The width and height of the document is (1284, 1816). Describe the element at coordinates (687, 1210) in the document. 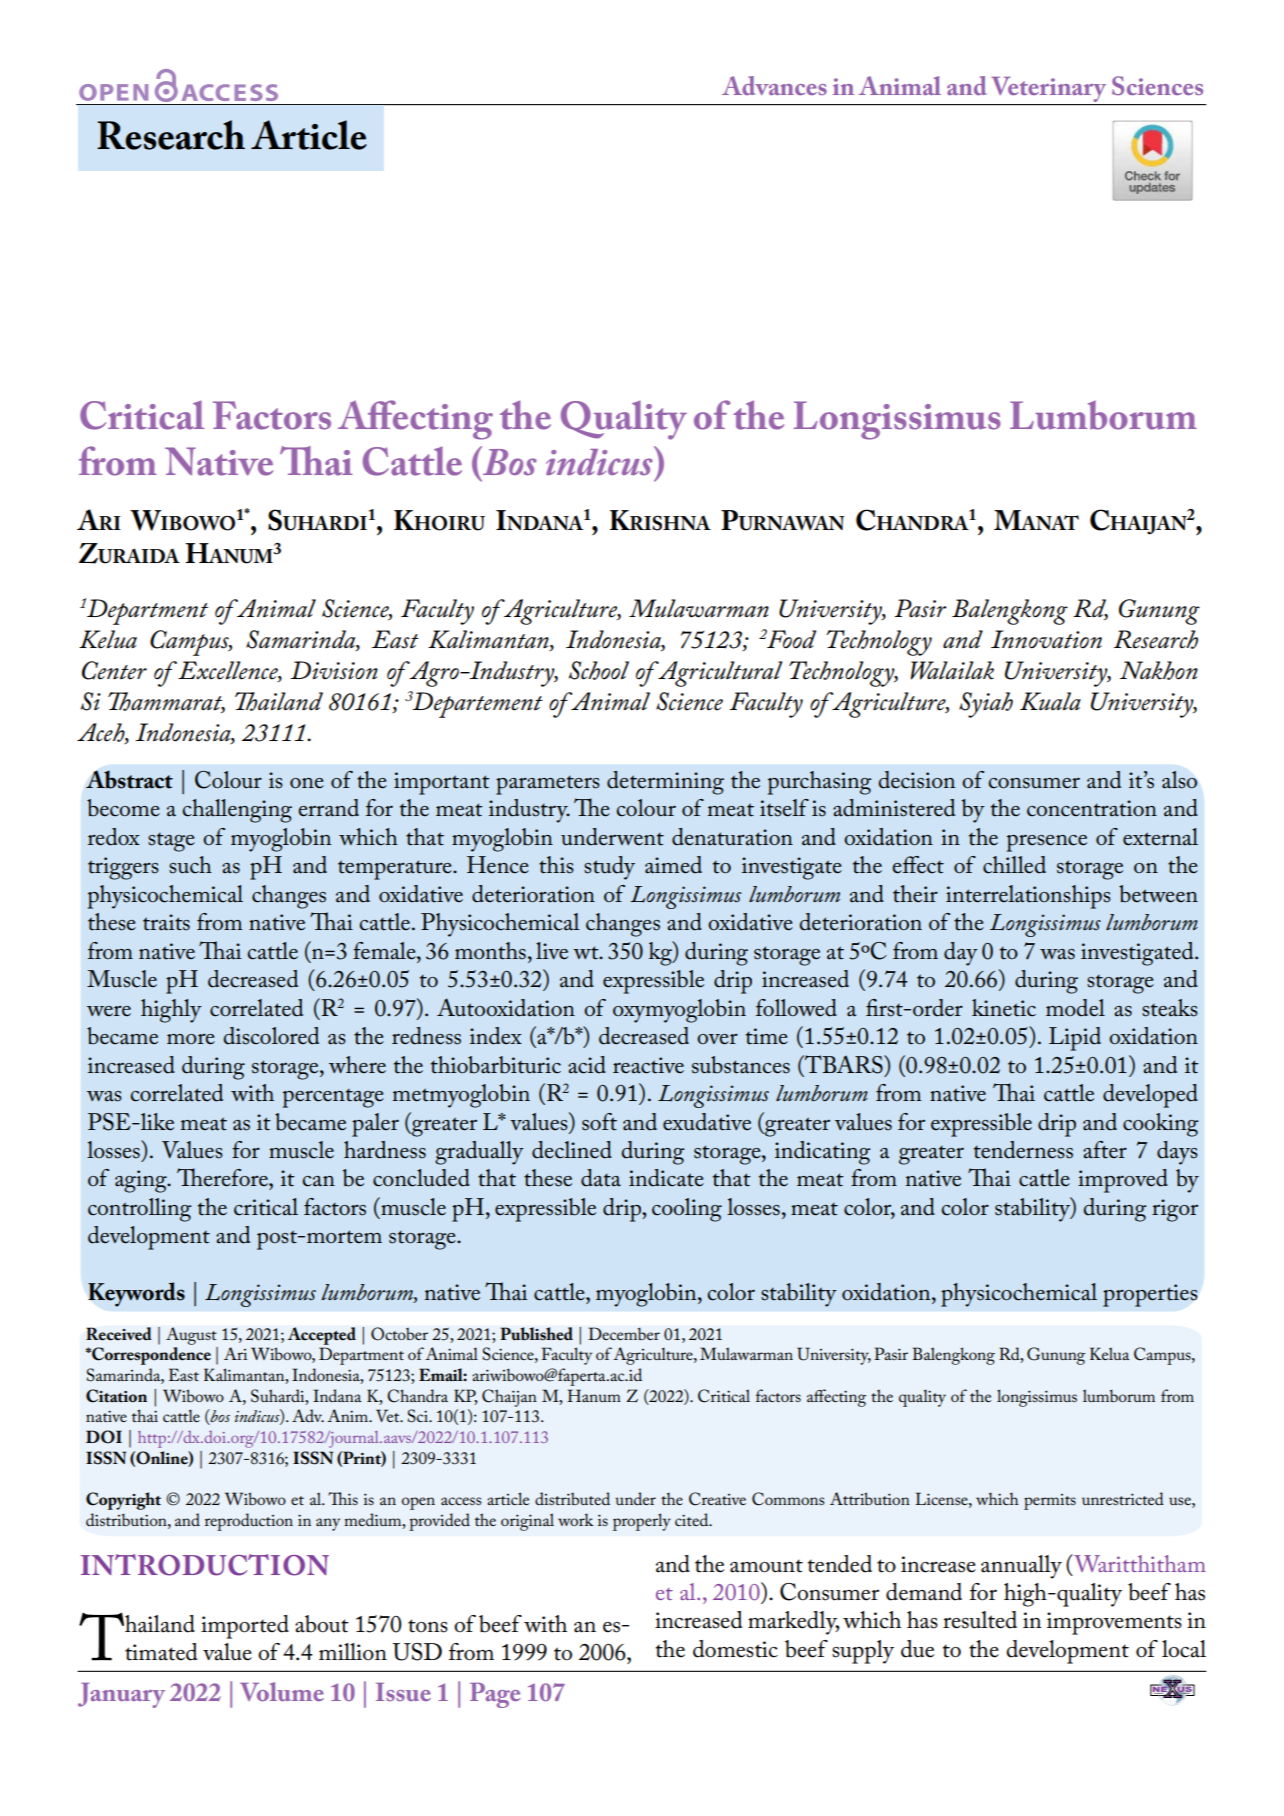

I see `cooling` at that location.
